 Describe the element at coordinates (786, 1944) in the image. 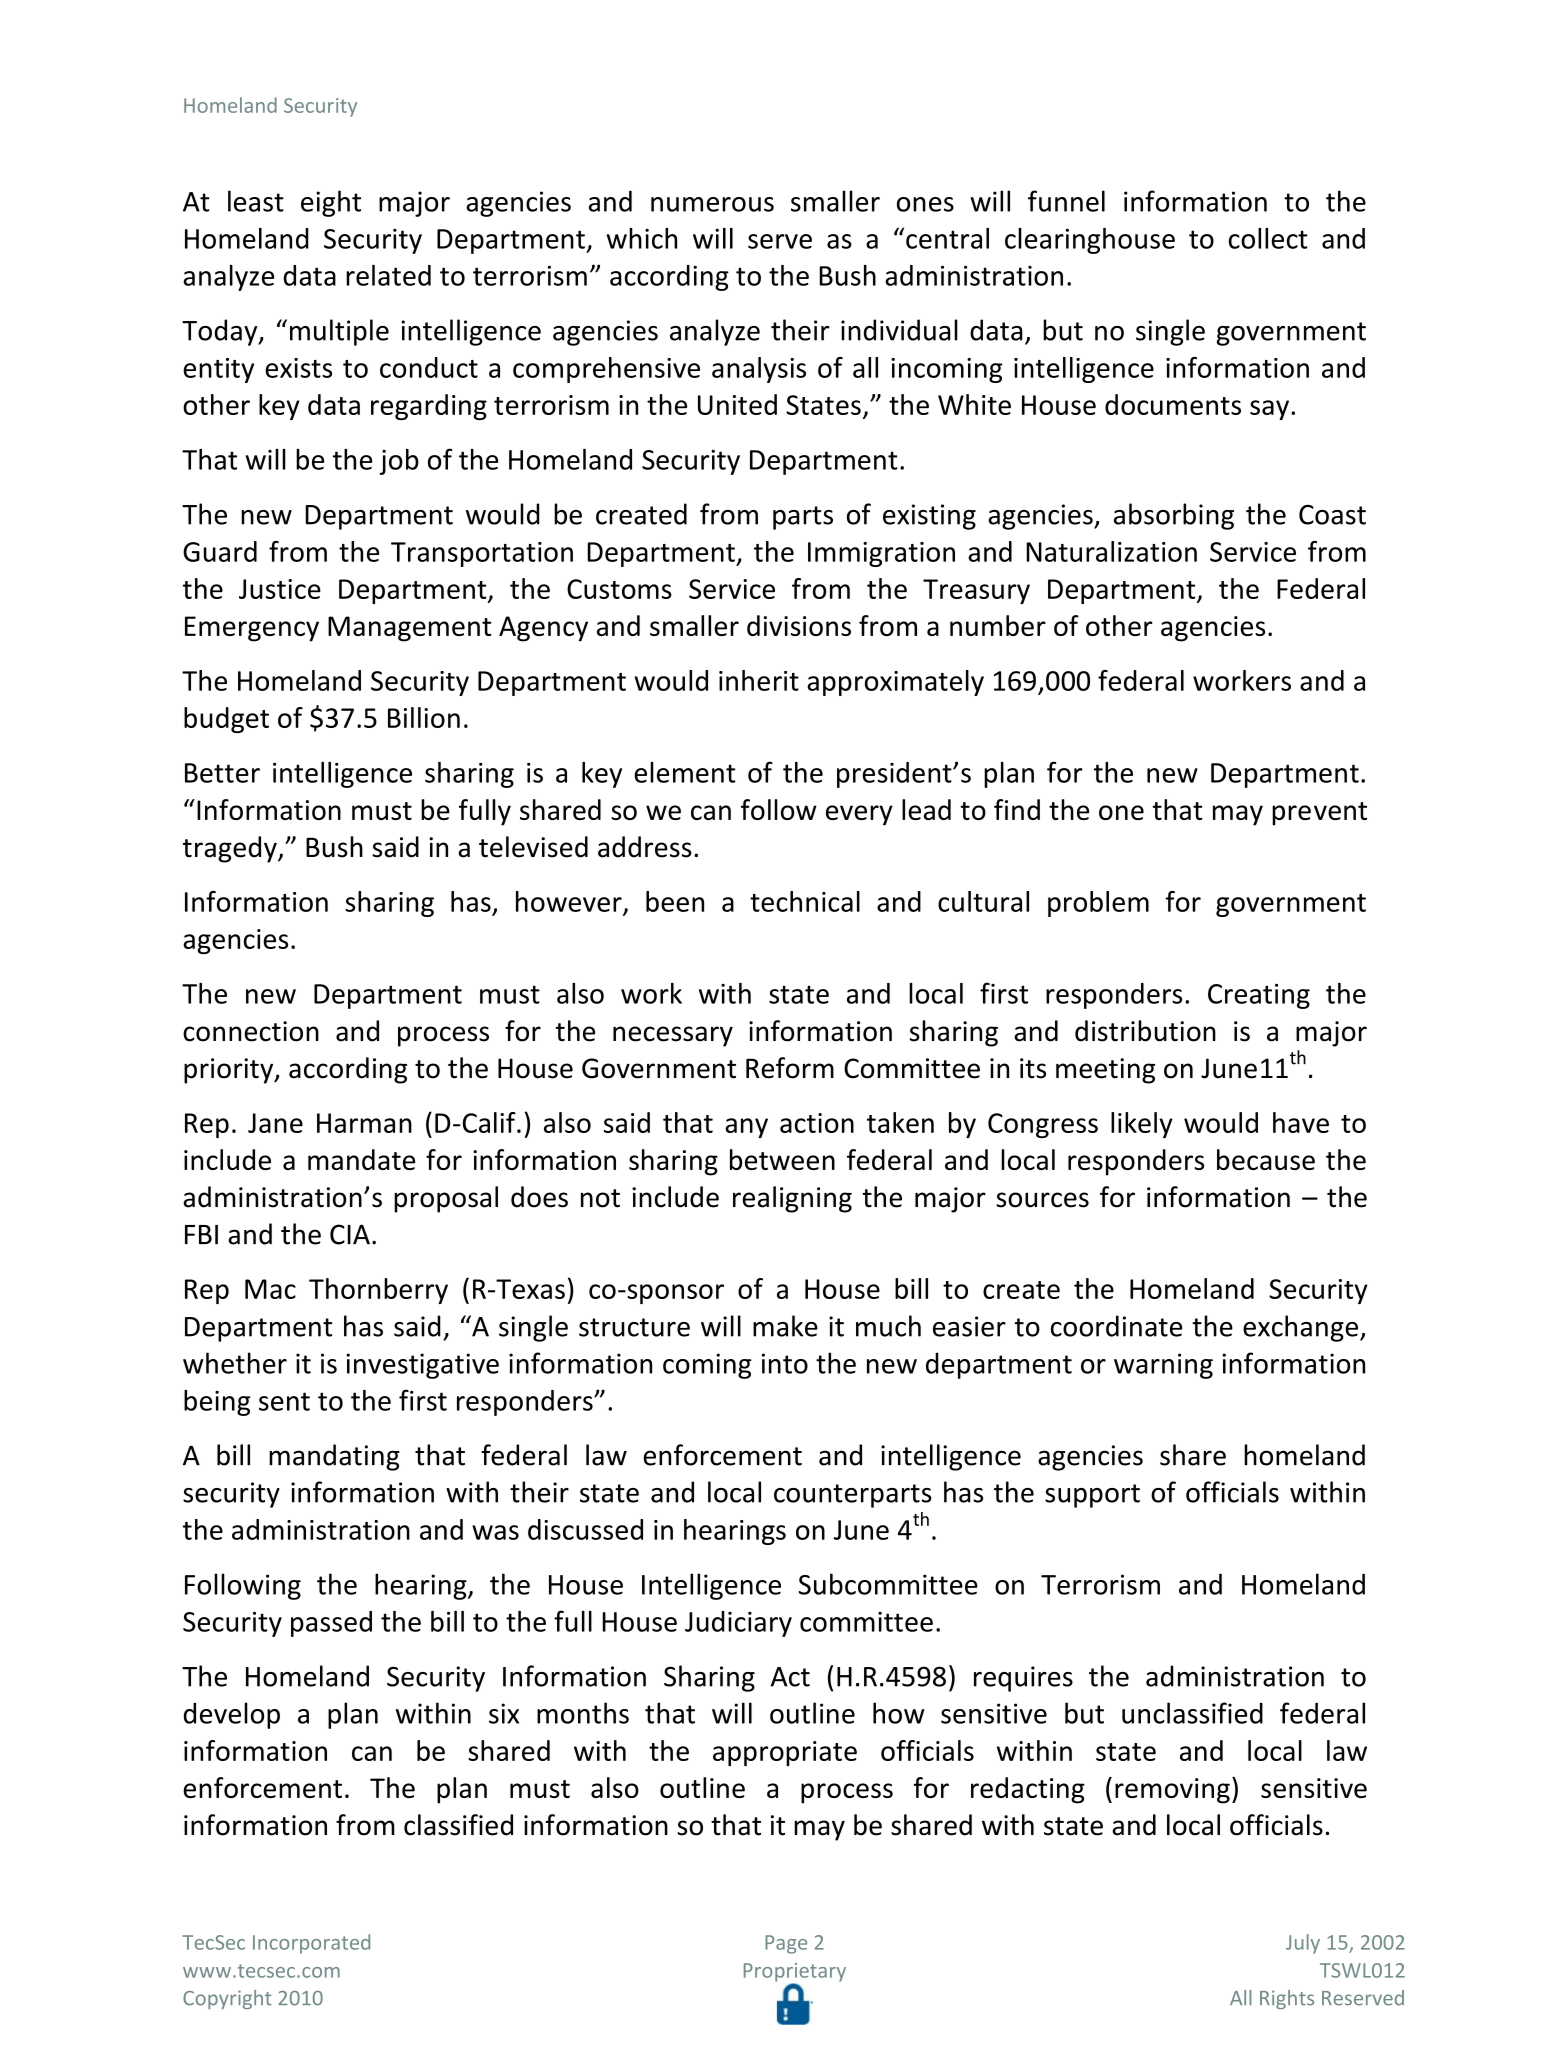

I see `Page` at that location.
